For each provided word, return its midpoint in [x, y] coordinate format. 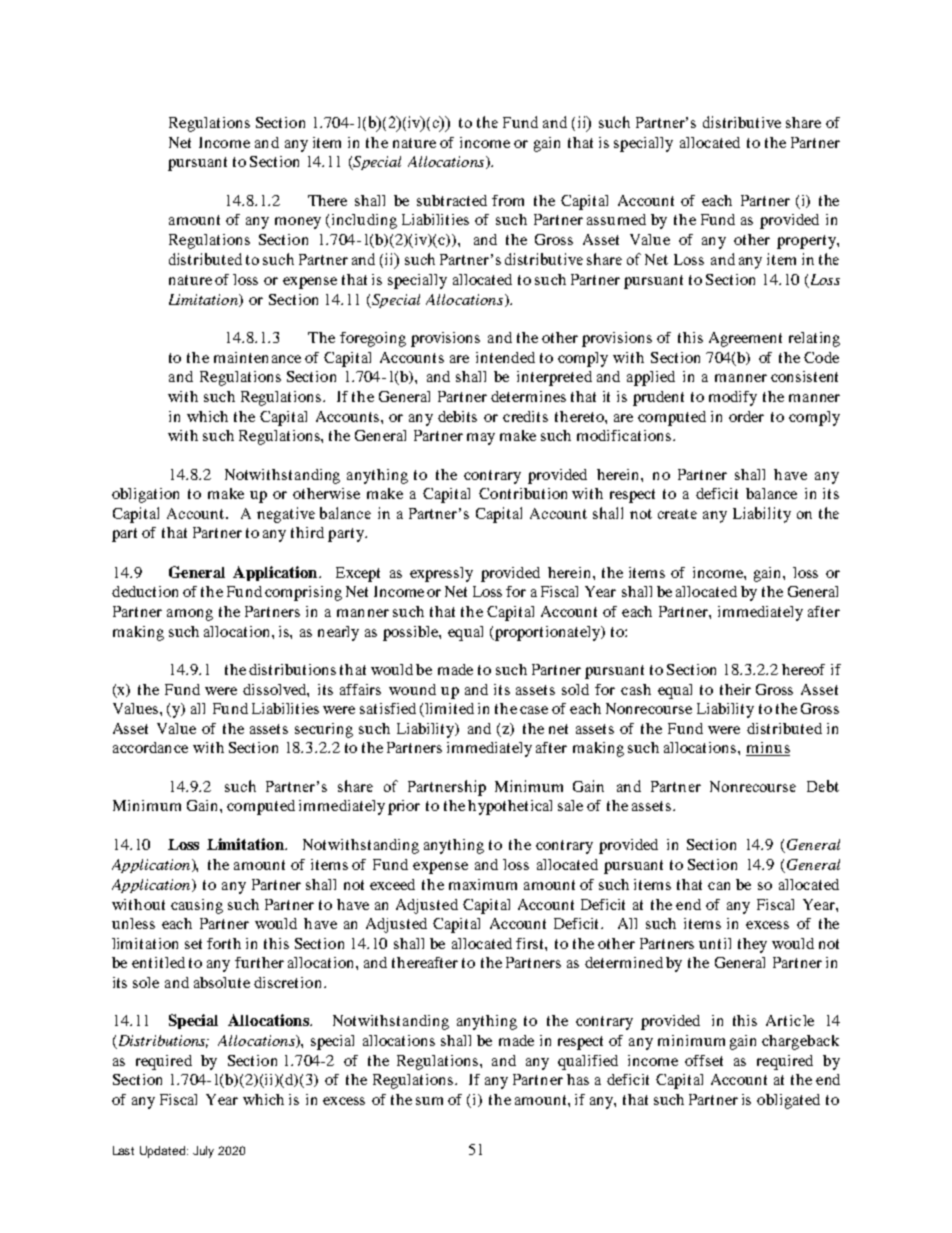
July [203, 1152]
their [735, 689]
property [807, 242]
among [190, 615]
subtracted [452, 200]
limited [448, 710]
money [298, 223]
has [578, 1079]
